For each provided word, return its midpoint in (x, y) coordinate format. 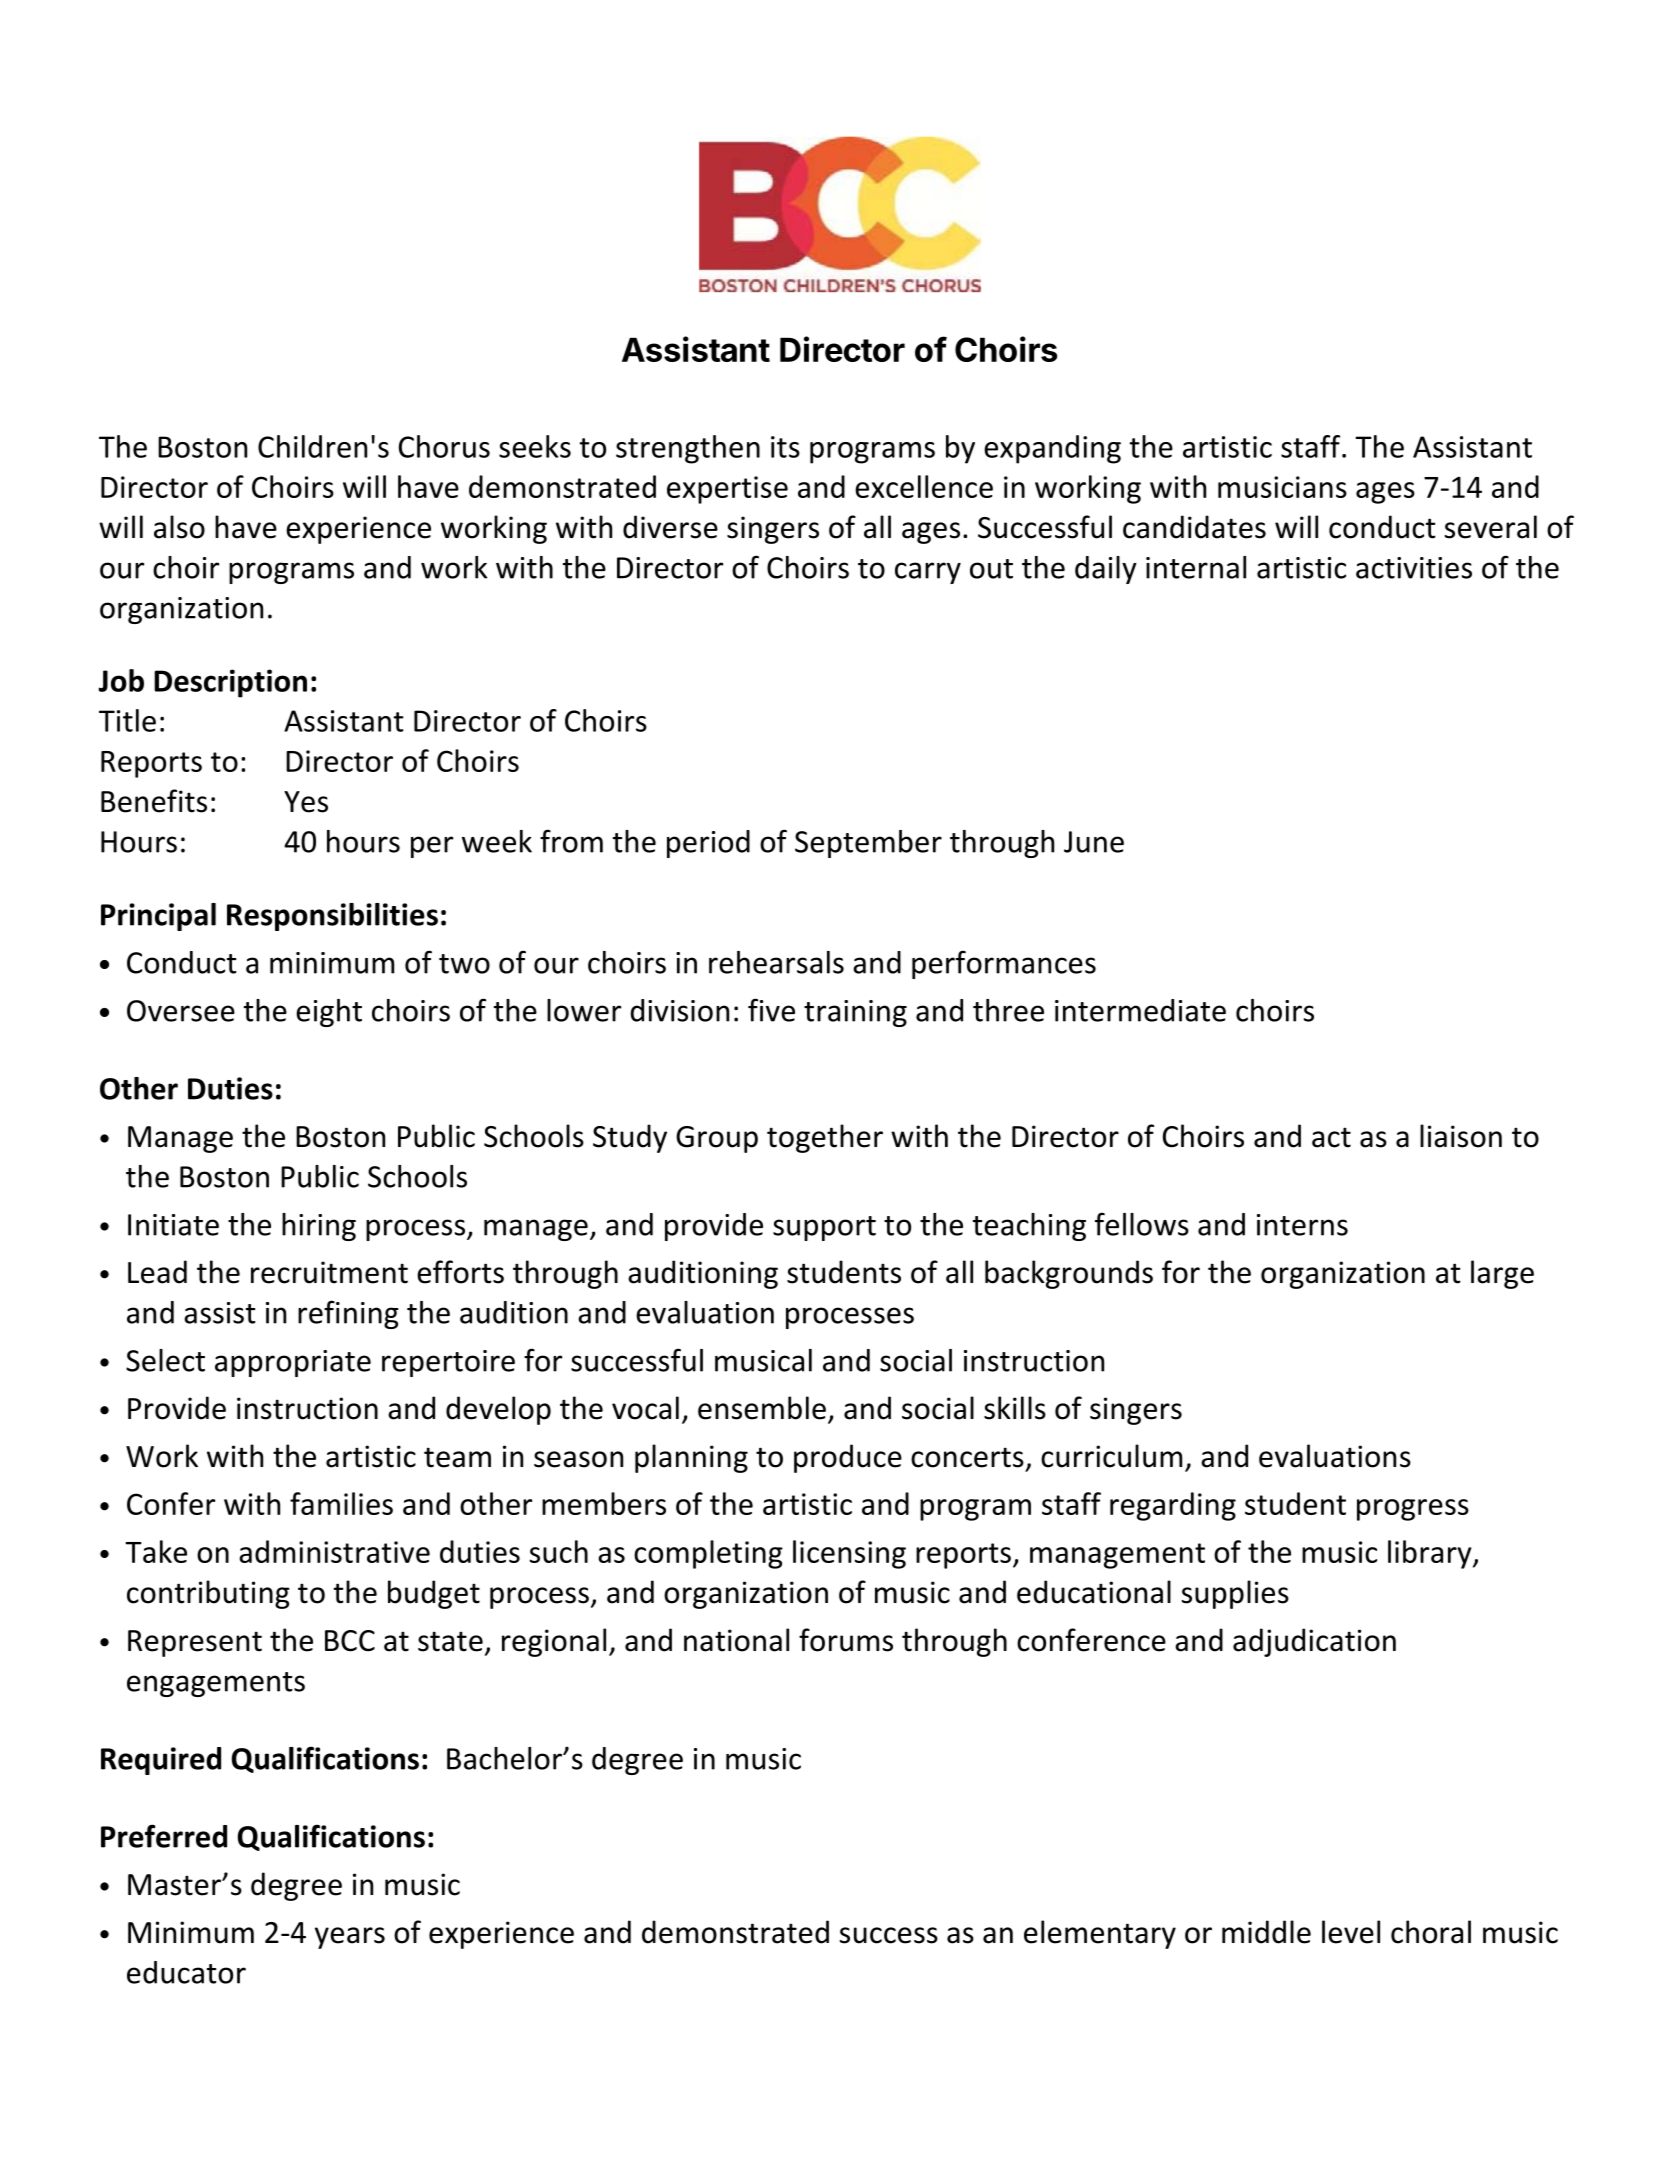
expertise (727, 490)
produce (848, 1458)
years (350, 1938)
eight (329, 1013)
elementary (1100, 1934)
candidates (1194, 527)
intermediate (1140, 1010)
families (341, 1503)
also (179, 527)
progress (1413, 1510)
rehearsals (776, 962)
